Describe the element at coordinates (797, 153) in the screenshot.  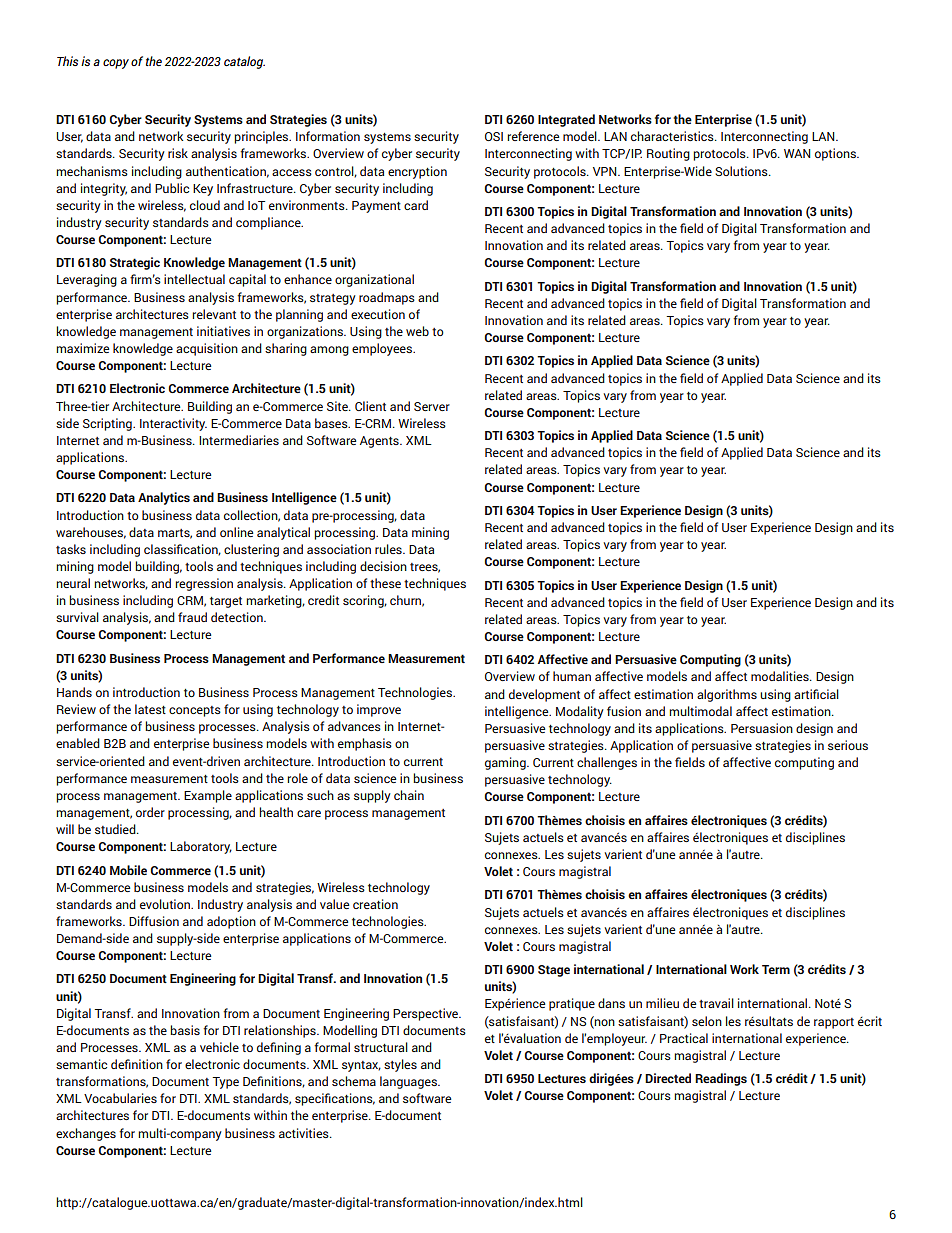
I see `WAN` at that location.
